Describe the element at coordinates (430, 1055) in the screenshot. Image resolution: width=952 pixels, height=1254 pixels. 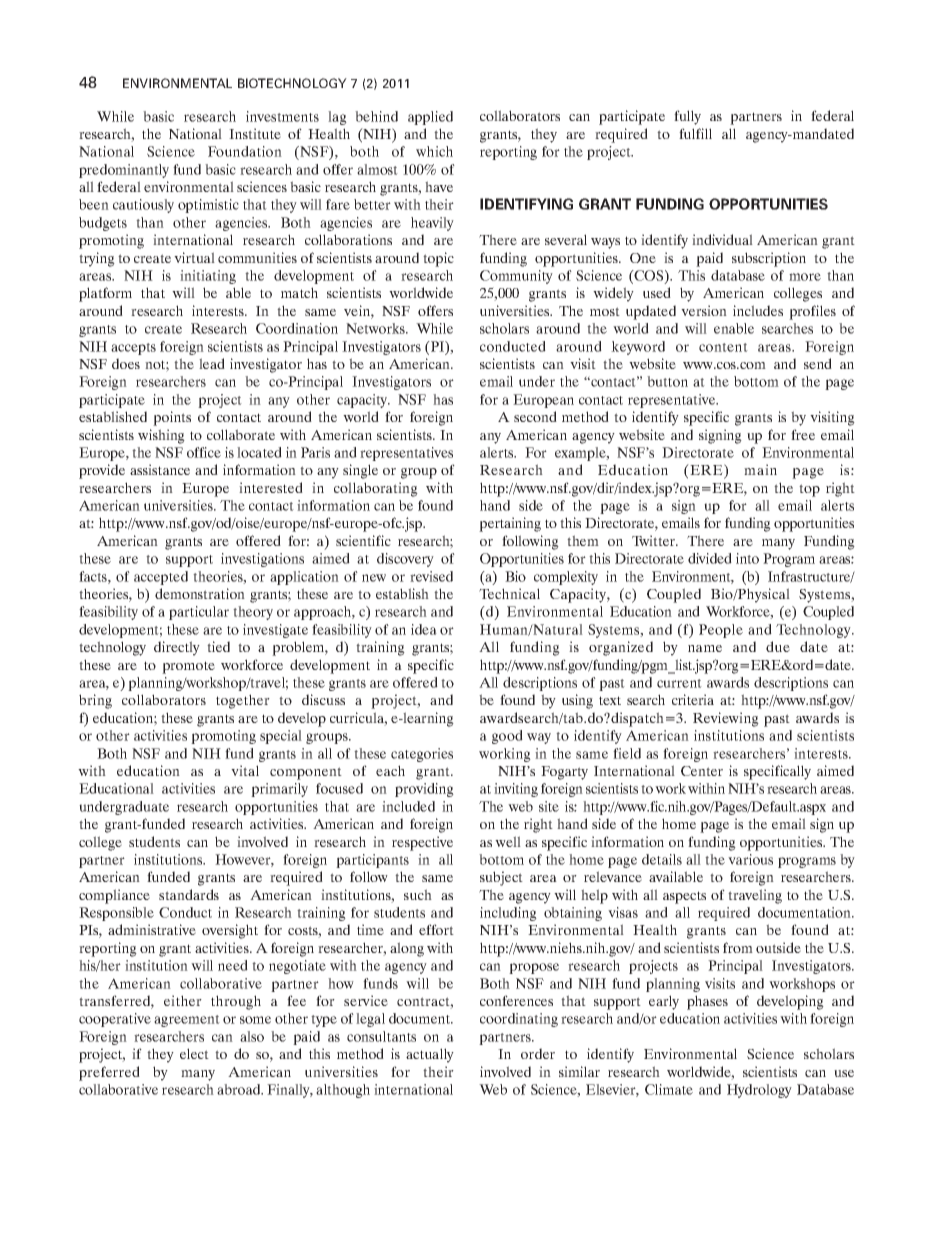
I see `actually` at that location.
